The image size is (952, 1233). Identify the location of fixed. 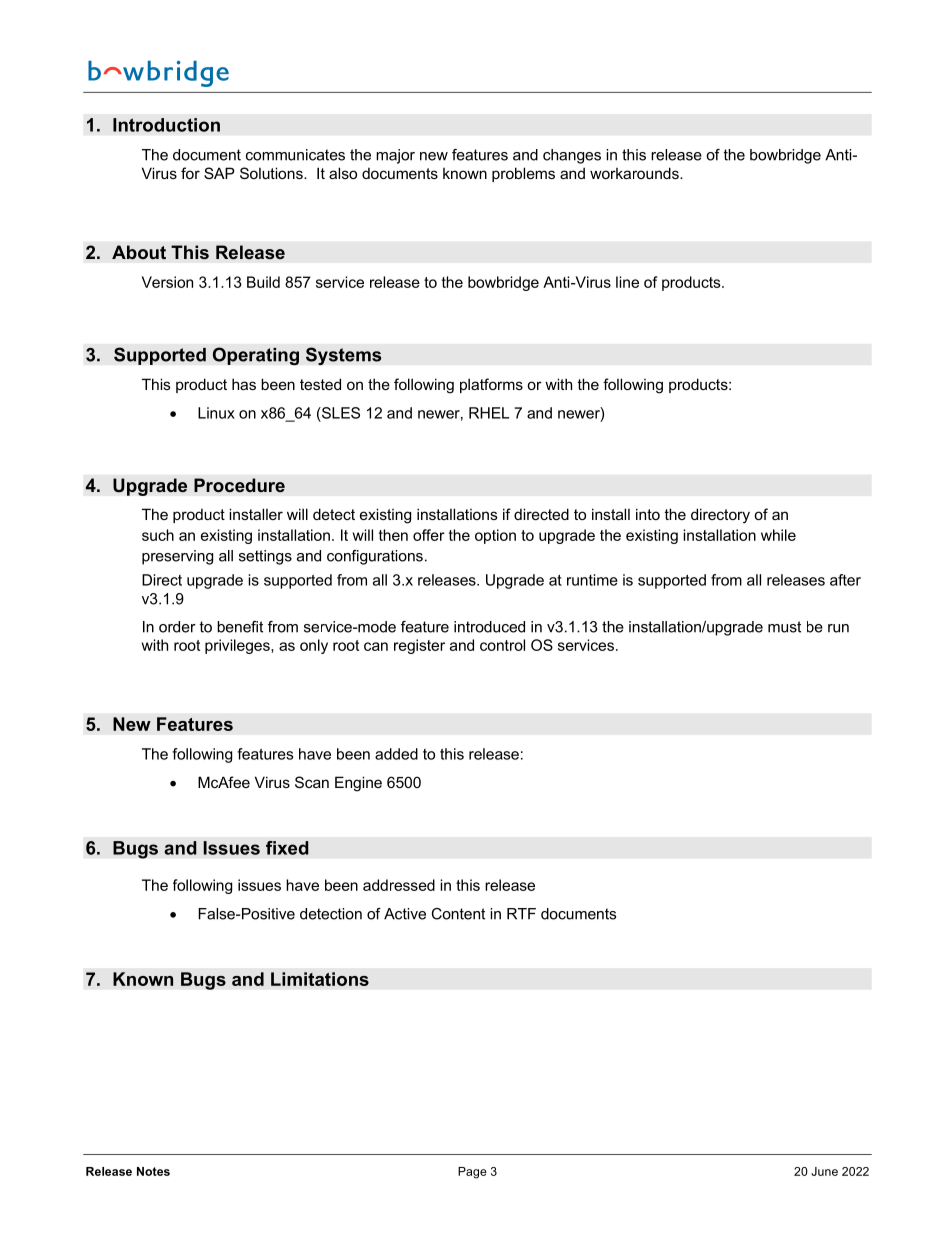
(287, 848).
